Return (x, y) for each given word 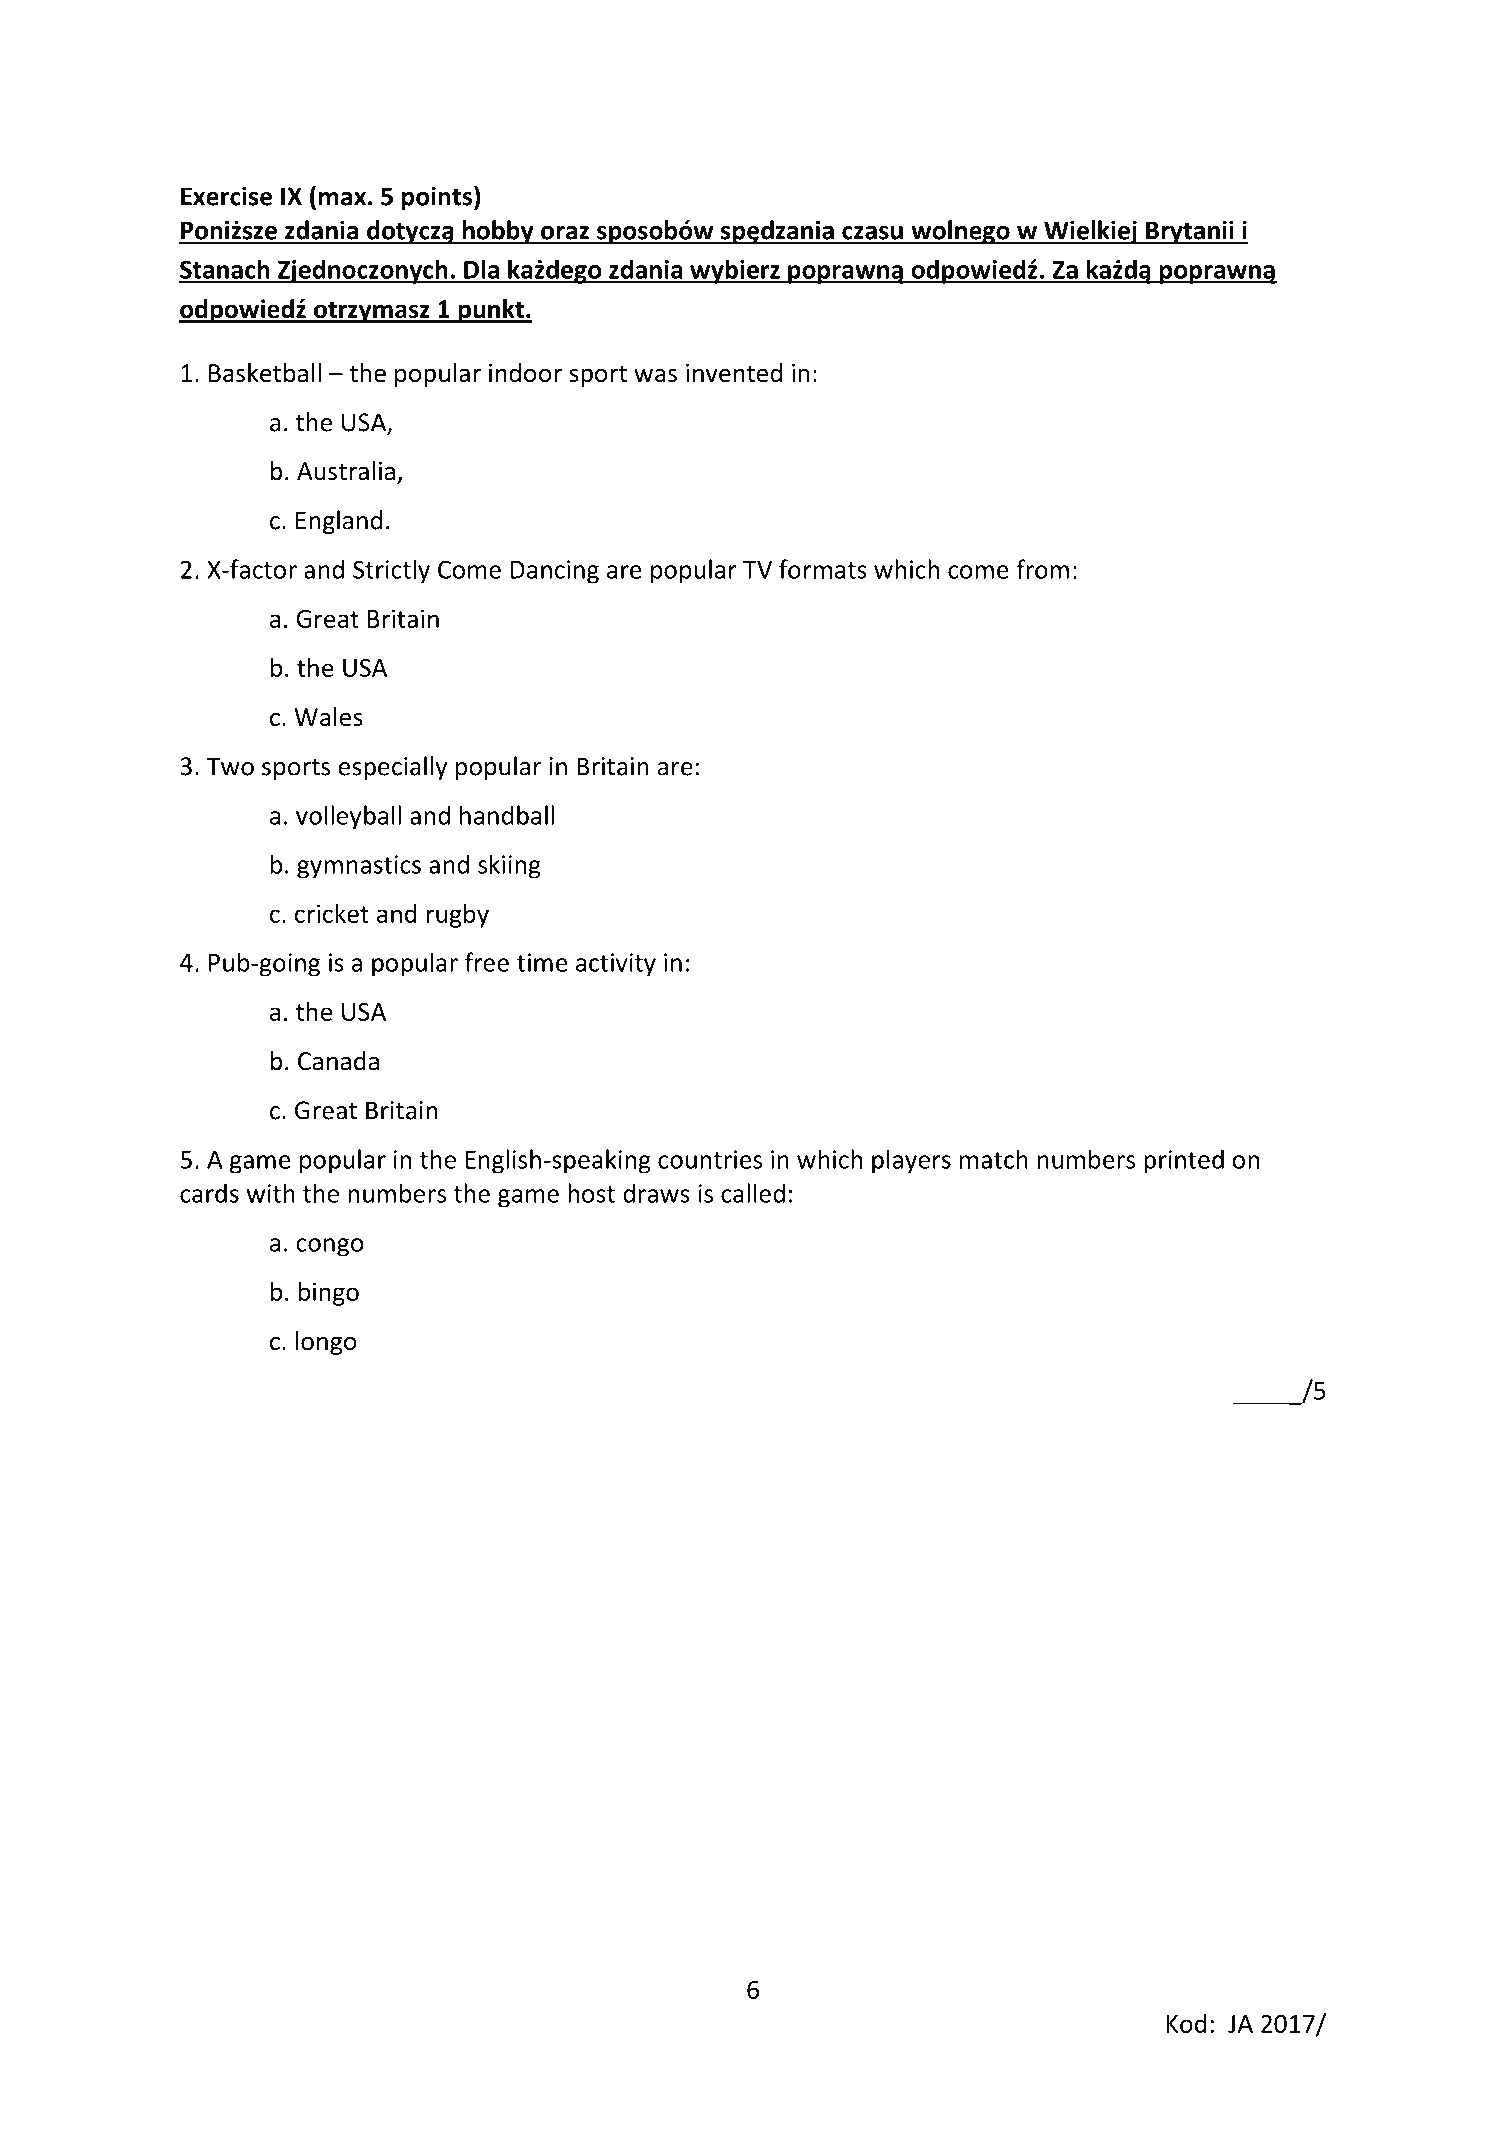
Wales (328, 717)
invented (734, 373)
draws (656, 1193)
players (911, 1161)
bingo (329, 1293)
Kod (1186, 2023)
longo (326, 1343)
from (1042, 569)
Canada (338, 1061)
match (994, 1159)
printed (1184, 1161)
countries (710, 1159)
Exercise (226, 196)
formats (823, 569)
